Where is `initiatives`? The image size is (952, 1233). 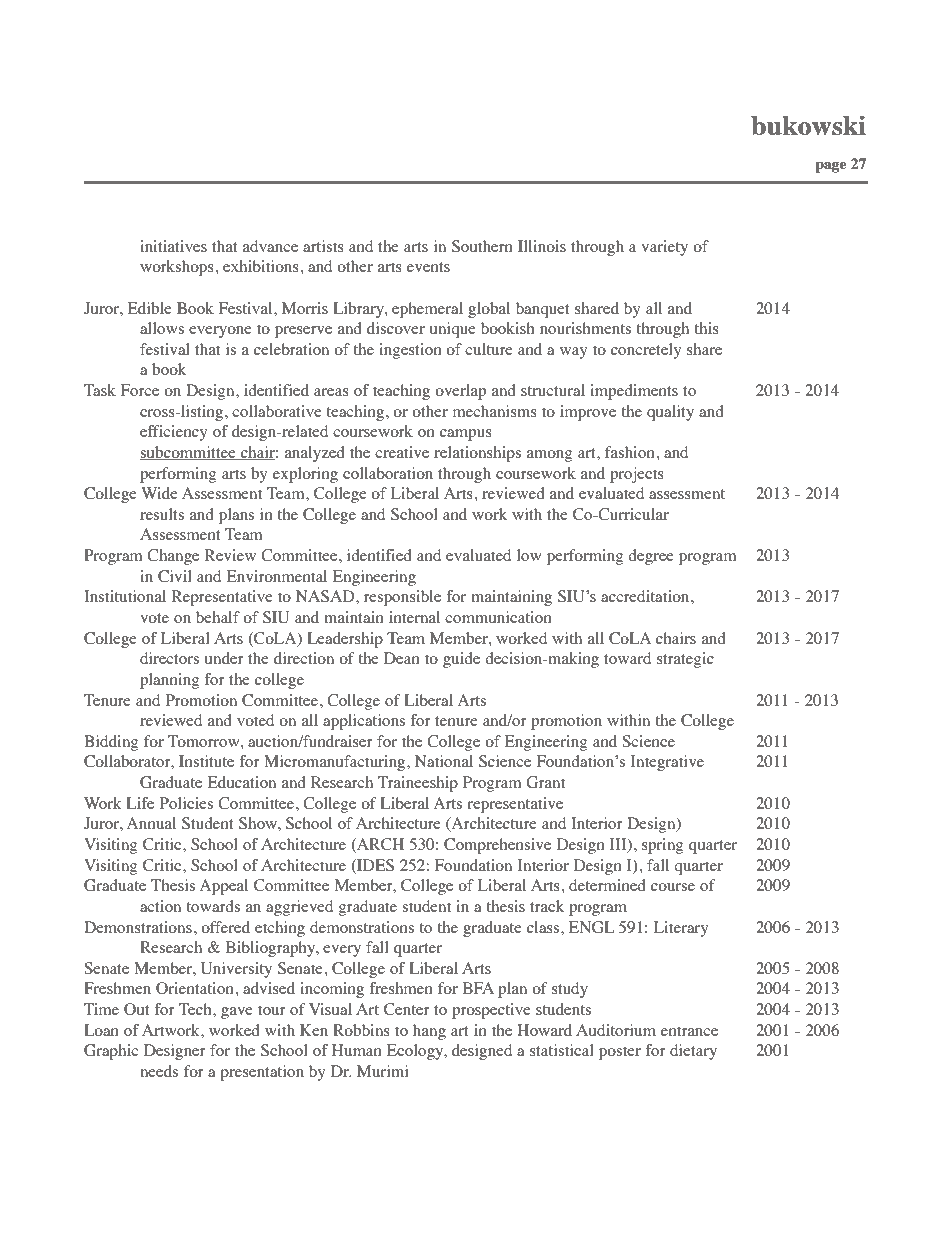
initiatives is located at coordinates (173, 246).
